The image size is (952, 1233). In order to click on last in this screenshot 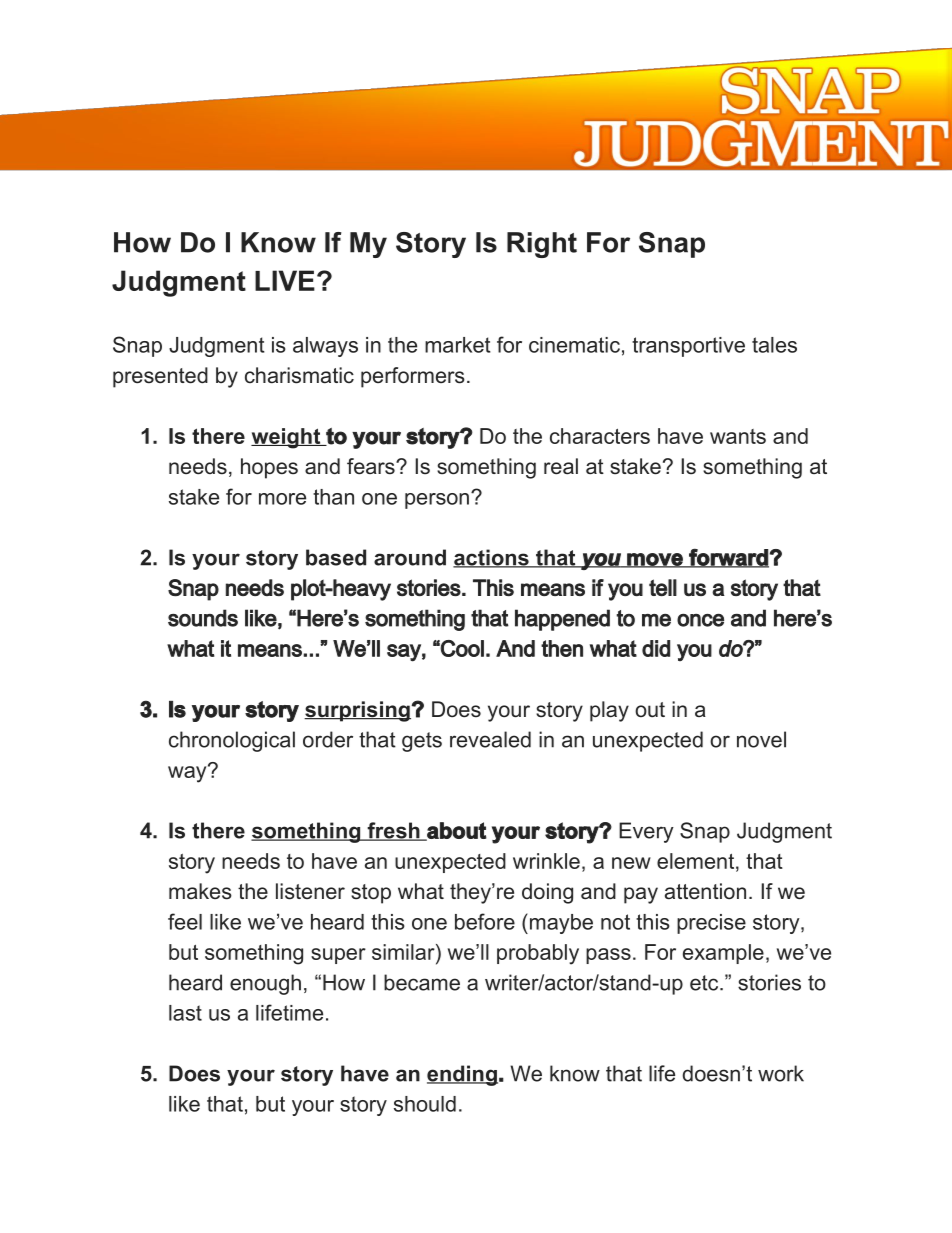, I will do `click(185, 1013)`.
